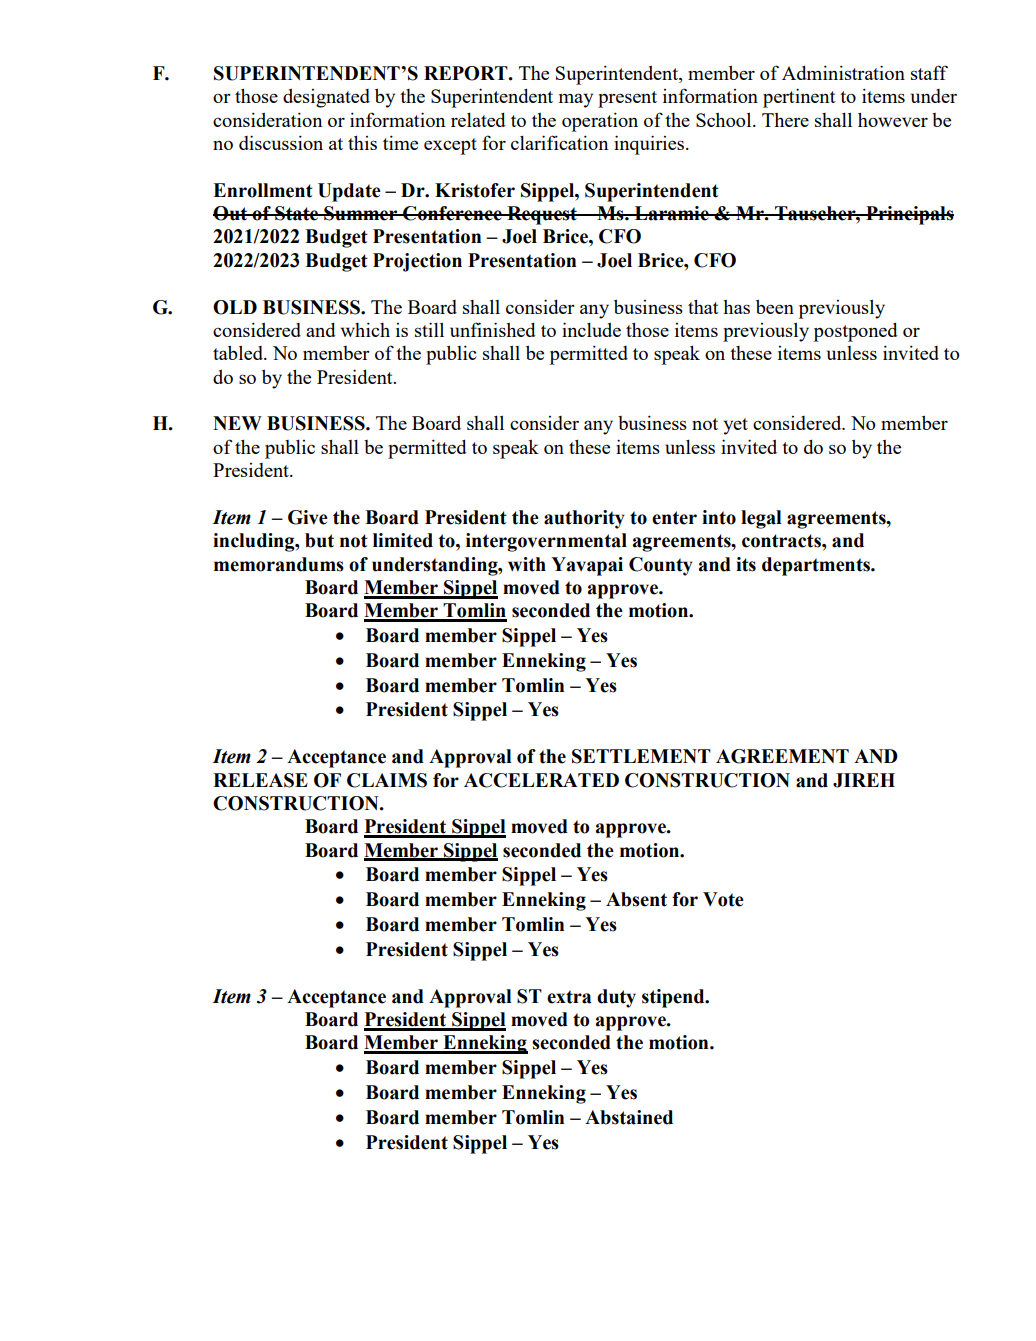 Image resolution: width=1036 pixels, height=1341 pixels. I want to click on but, so click(319, 540).
